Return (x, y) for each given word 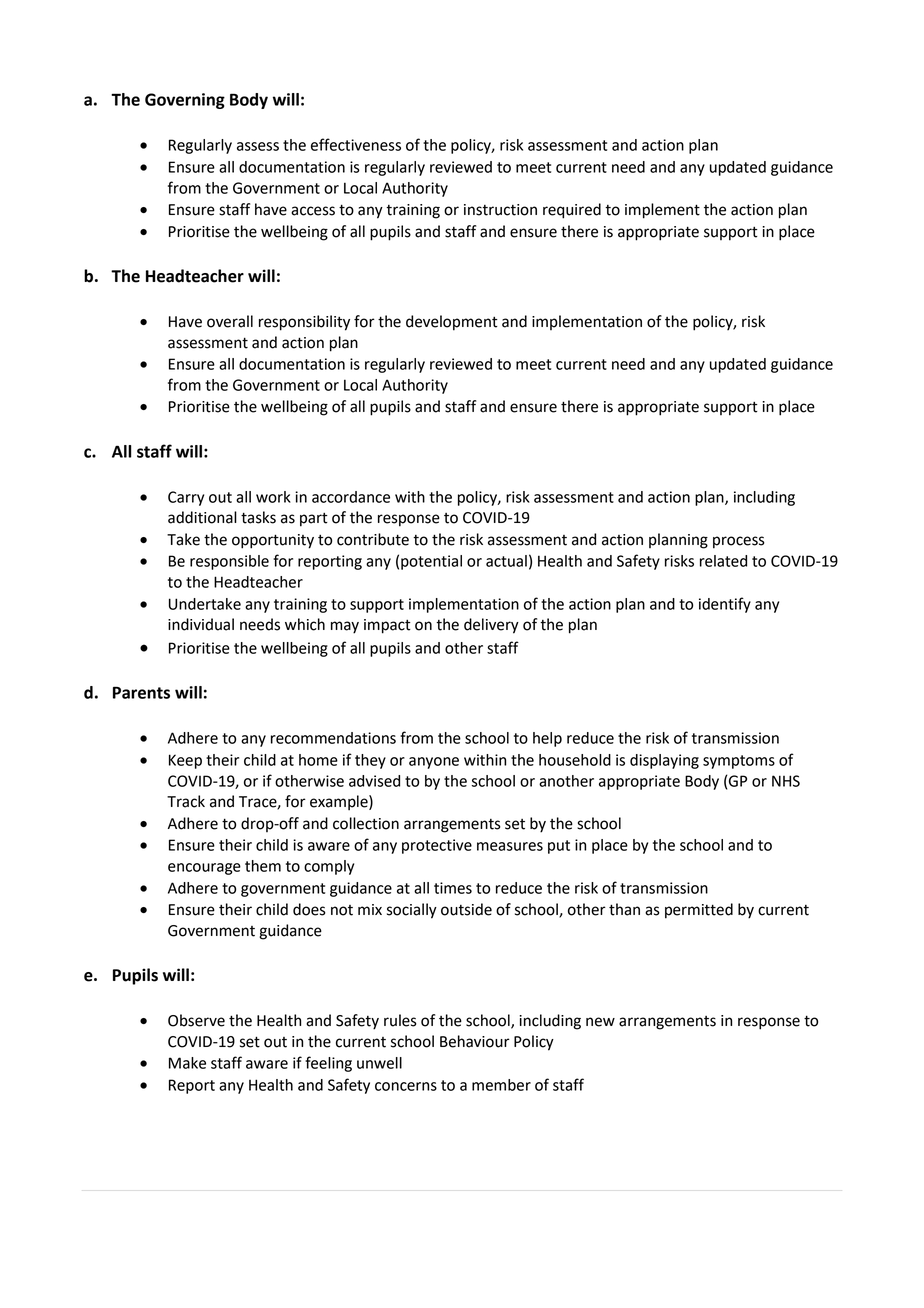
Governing (185, 101)
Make (187, 1063)
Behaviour (475, 1041)
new (600, 1022)
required (572, 211)
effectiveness (356, 144)
